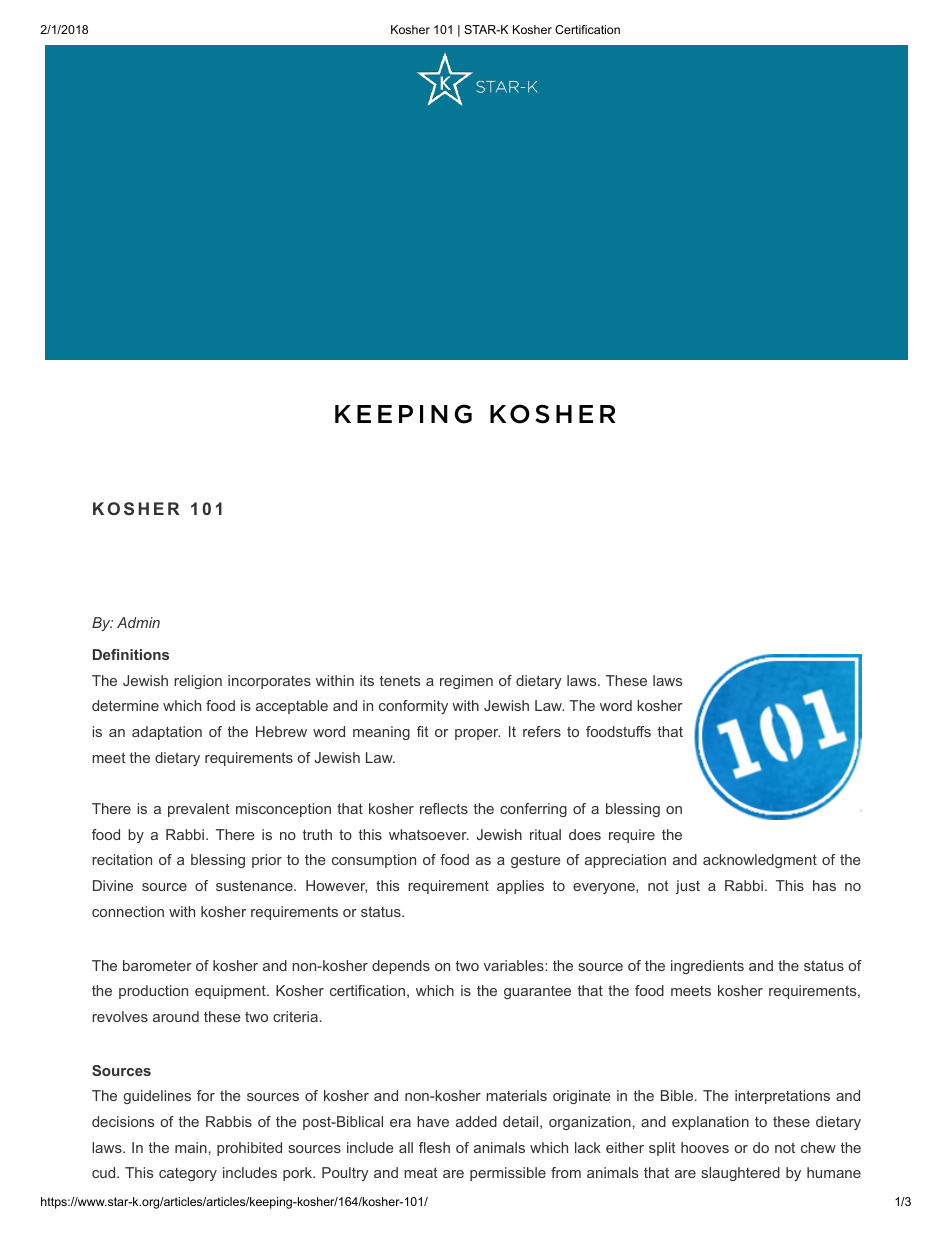 The image size is (952, 1233). What do you see at coordinates (477, 734) in the screenshot?
I see `proper` at bounding box center [477, 734].
